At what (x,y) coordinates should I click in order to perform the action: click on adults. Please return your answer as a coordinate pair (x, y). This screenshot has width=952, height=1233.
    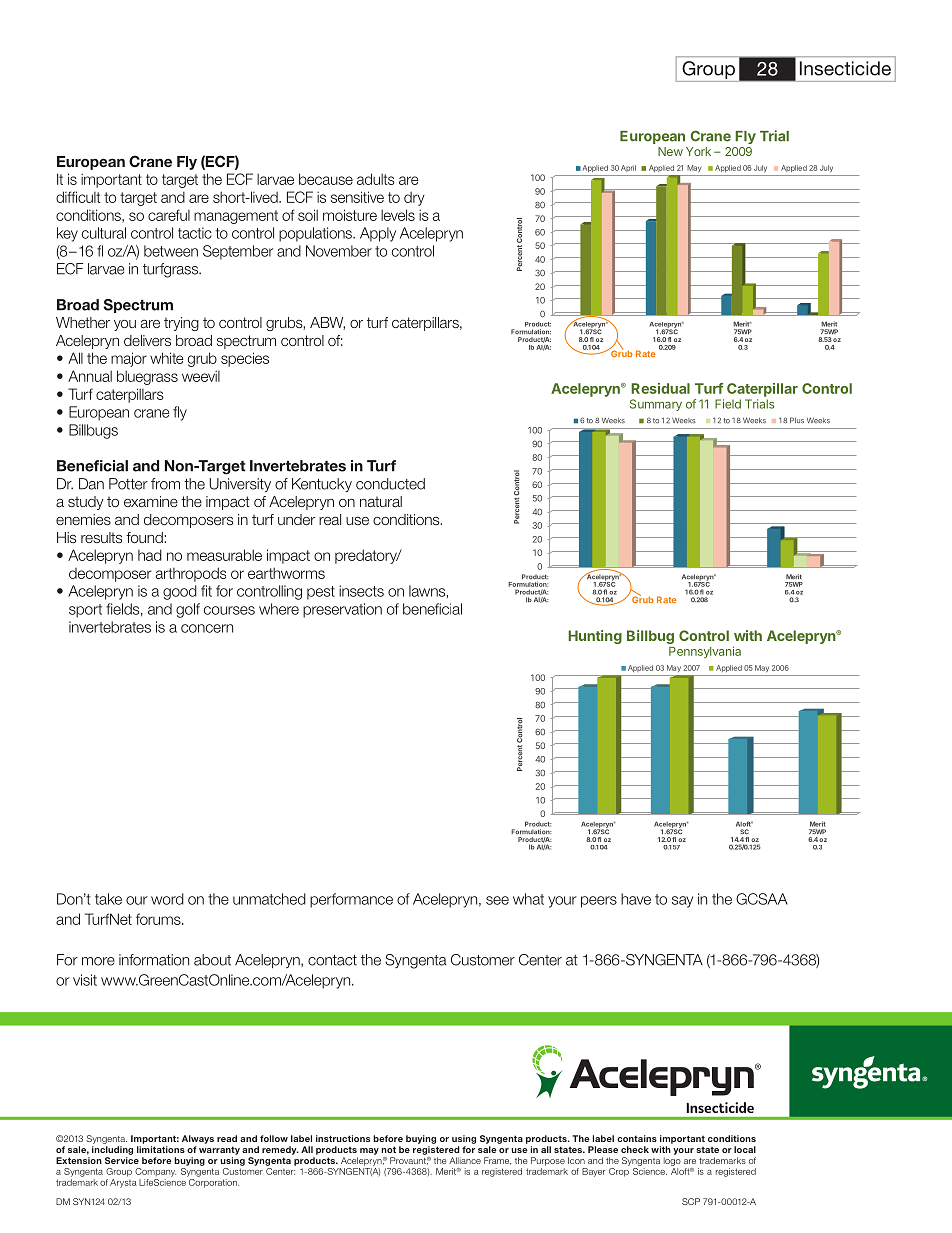
    Looking at the image, I should click on (376, 179).
